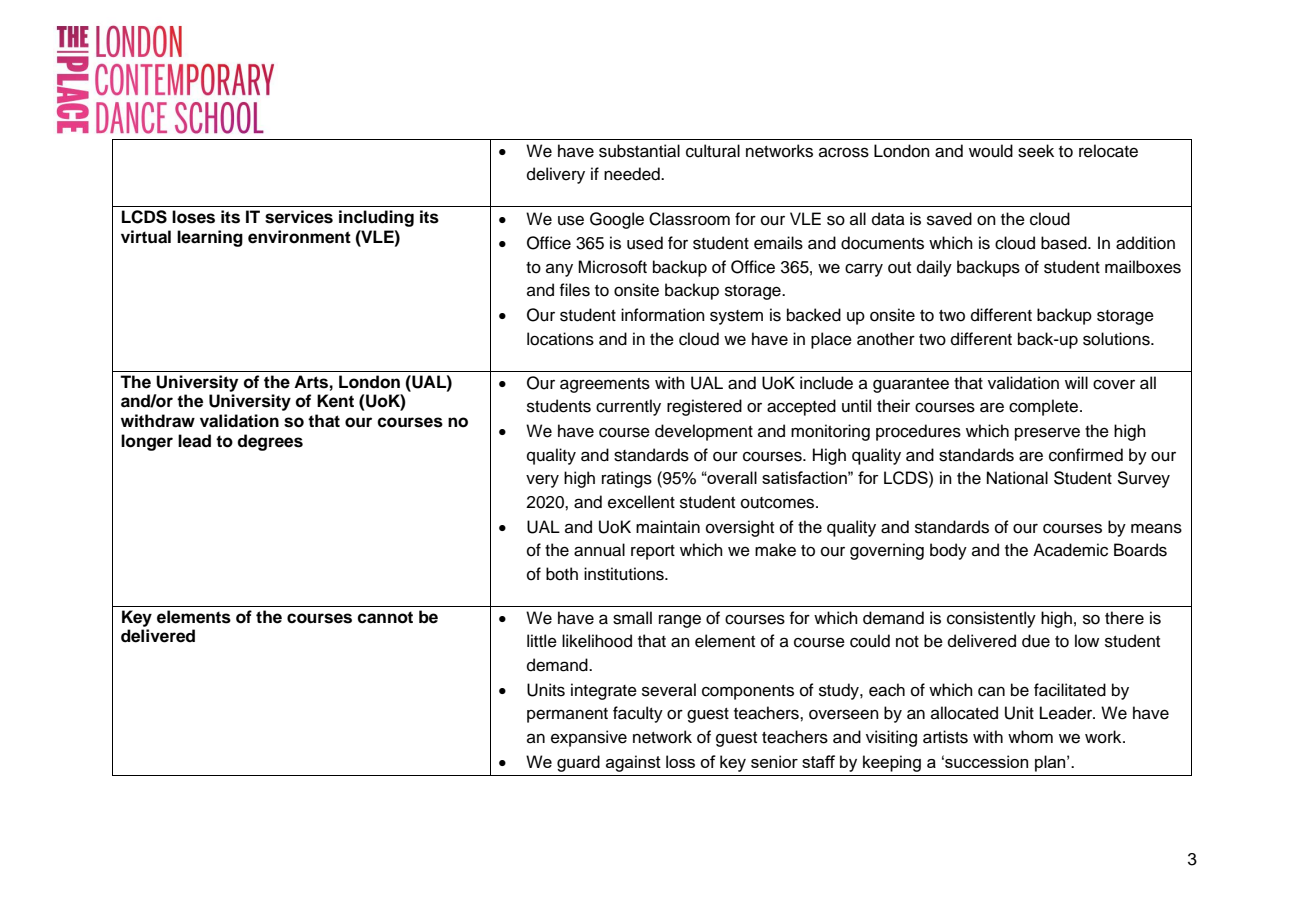  Describe the element at coordinates (1045, 407) in the image. I see `complete` at that location.
